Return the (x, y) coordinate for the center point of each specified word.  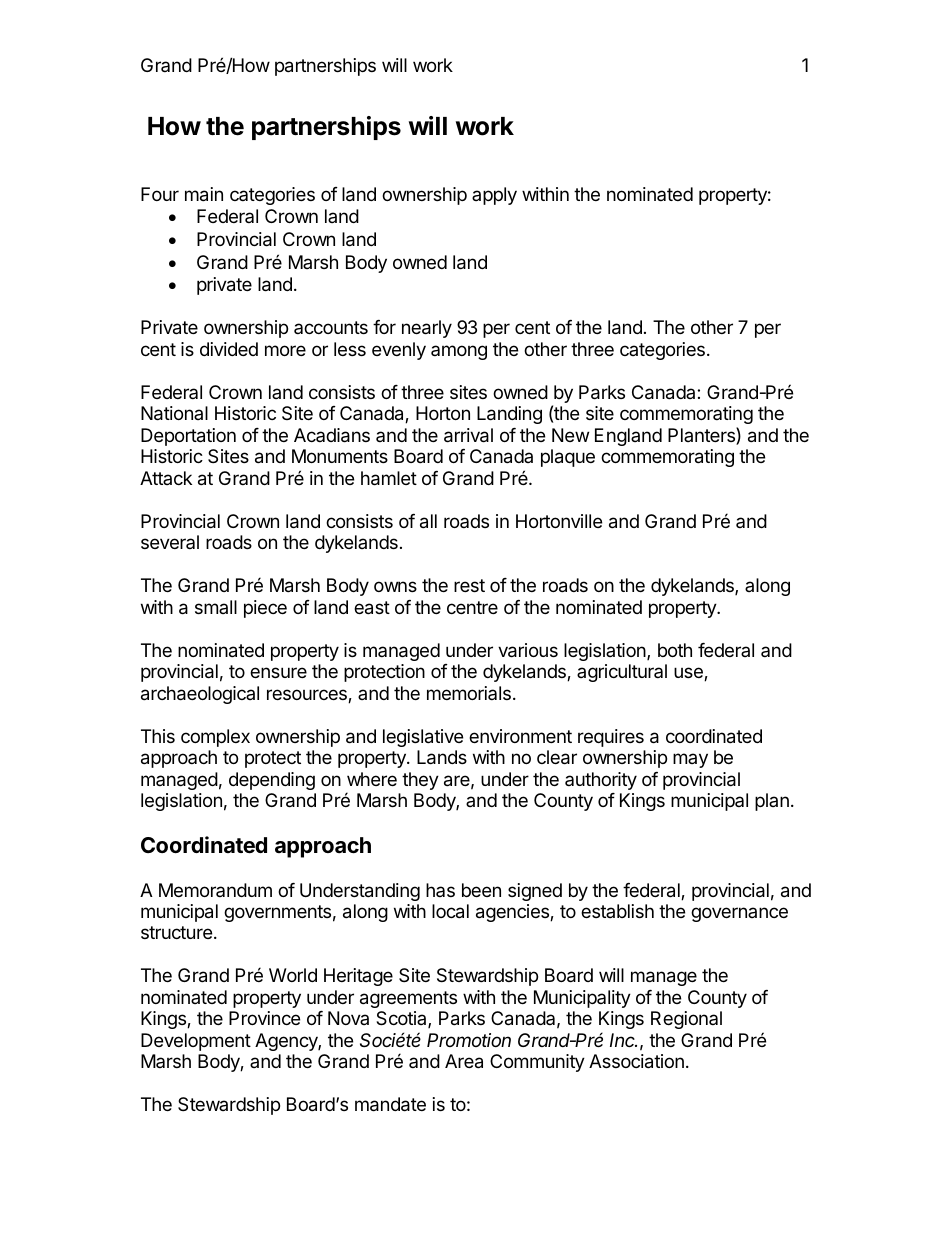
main (204, 194)
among (459, 352)
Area (464, 1061)
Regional (686, 1020)
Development (196, 1042)
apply (494, 196)
